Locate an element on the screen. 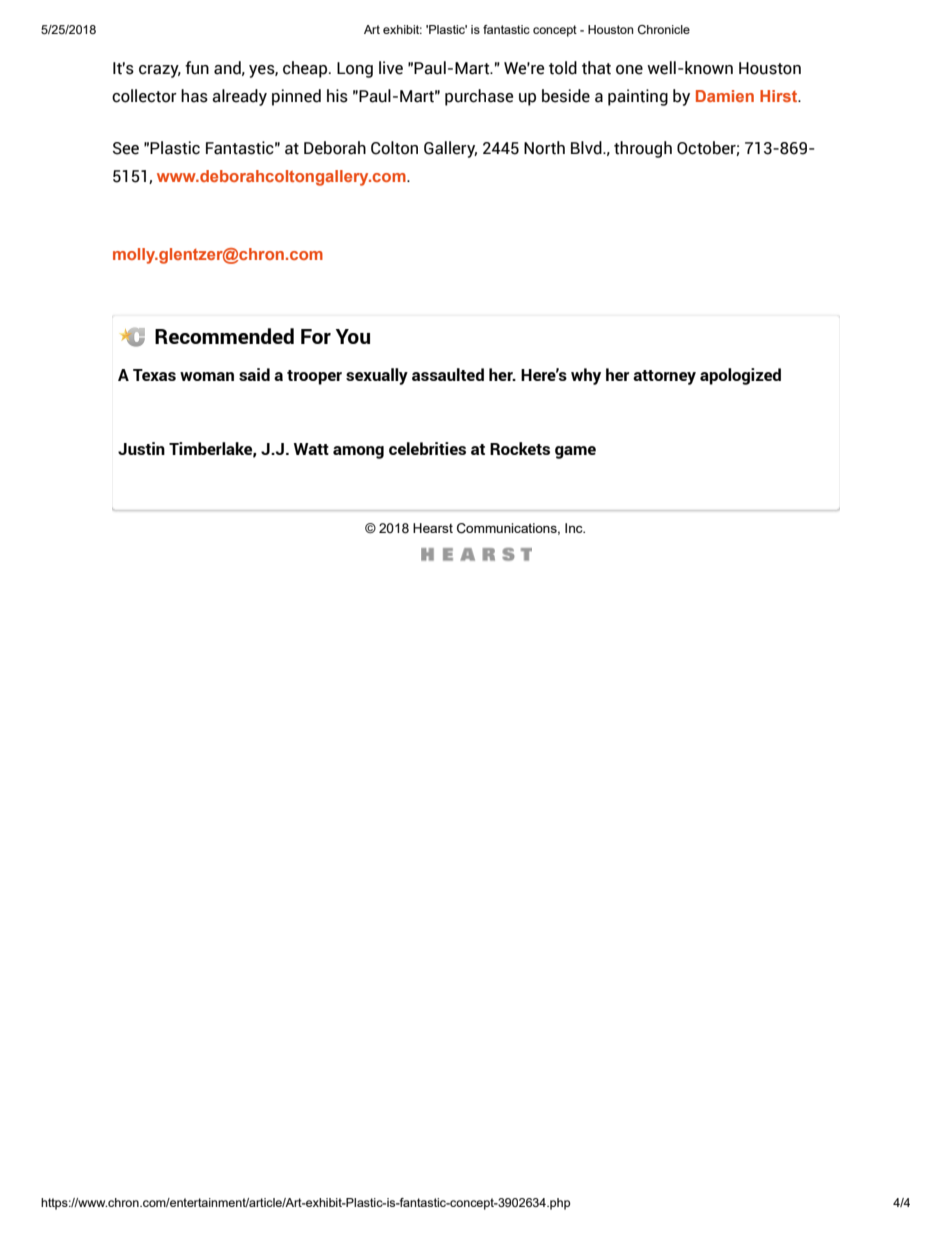 Image resolution: width=952 pixels, height=1233 pixels. fun is located at coordinates (197, 68).
